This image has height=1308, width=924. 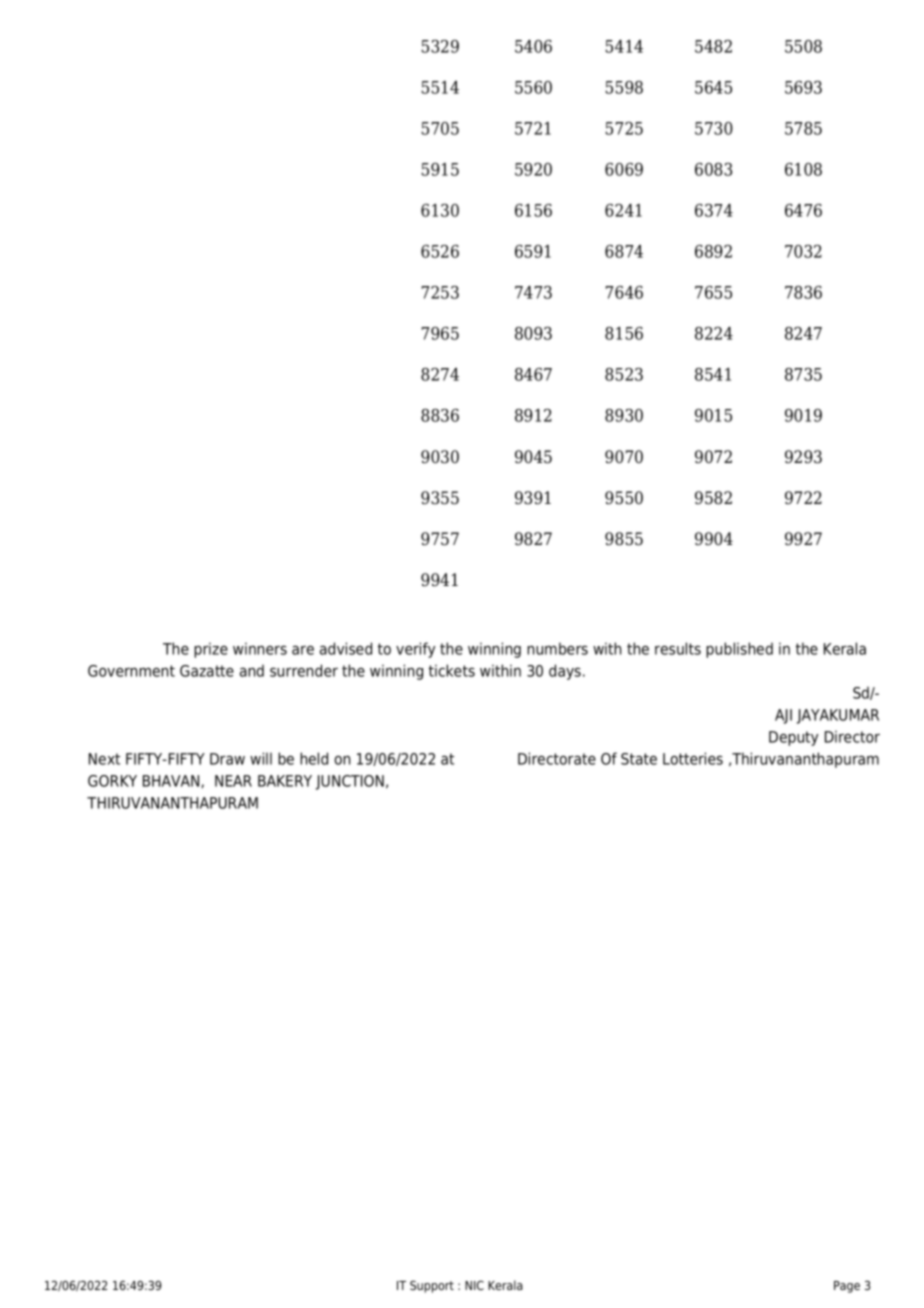 I want to click on published, so click(x=739, y=650).
